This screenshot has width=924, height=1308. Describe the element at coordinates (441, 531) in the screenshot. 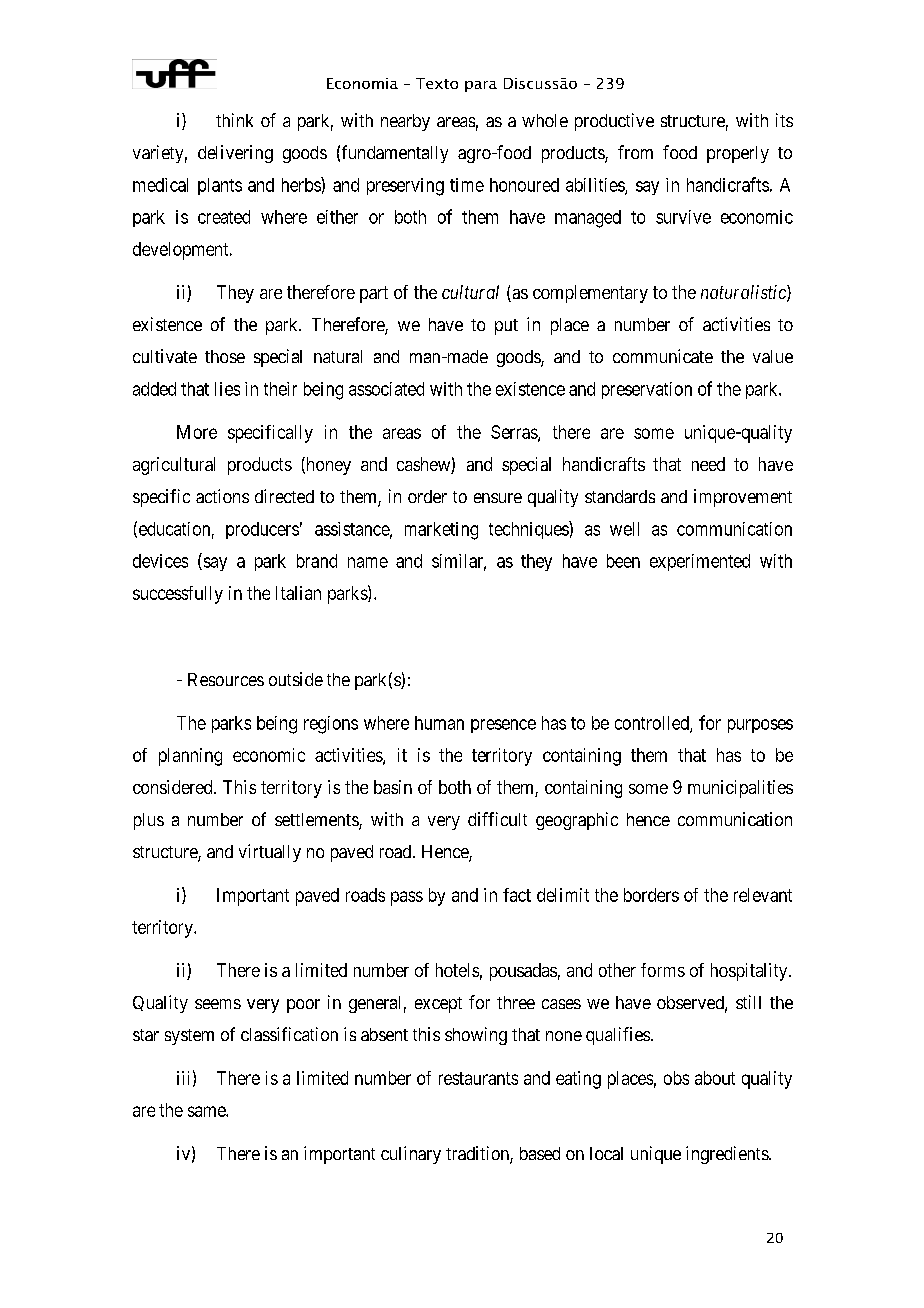

I see `marketing` at that location.
